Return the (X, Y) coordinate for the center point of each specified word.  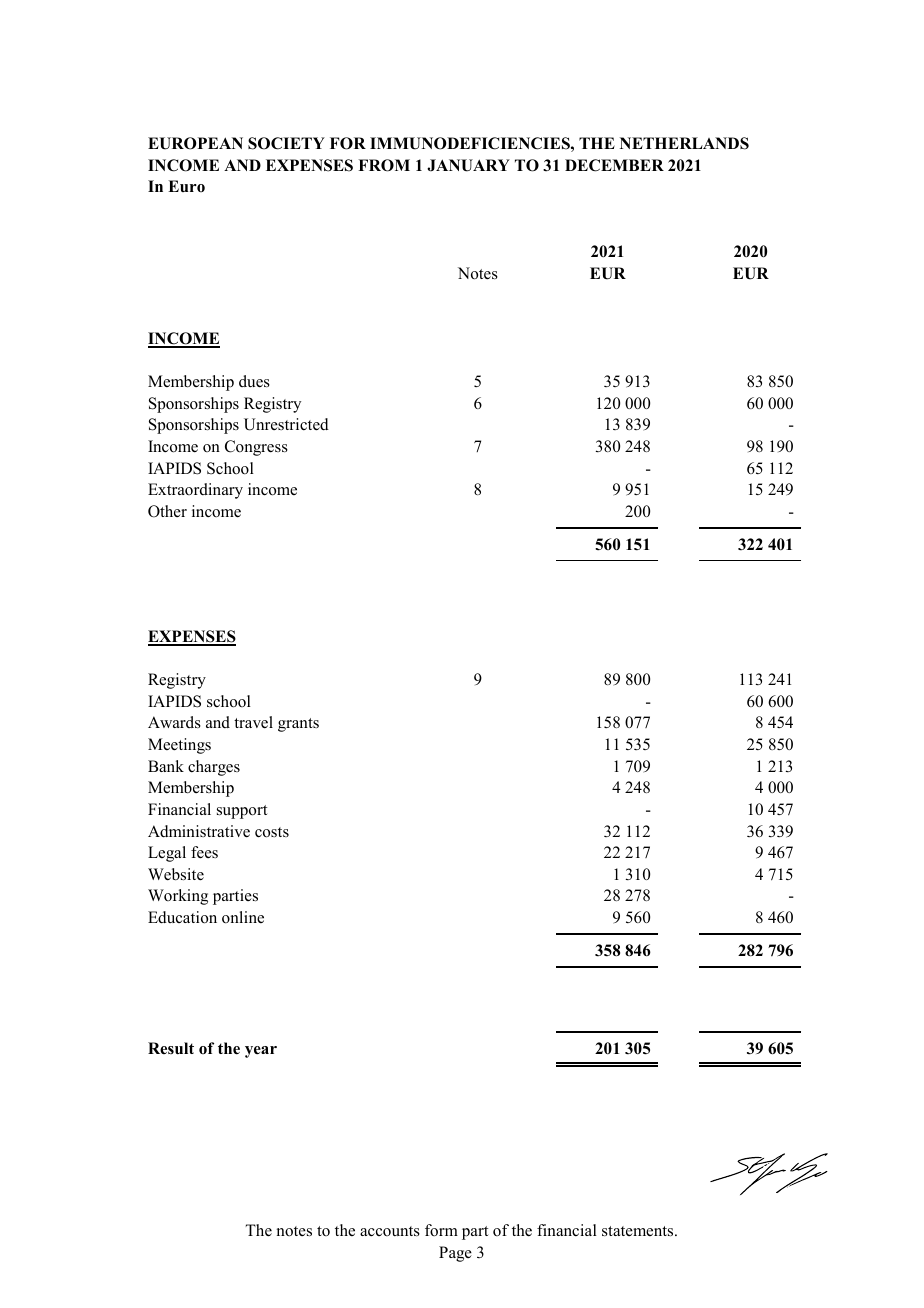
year (261, 1052)
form (441, 1230)
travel (253, 722)
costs (272, 832)
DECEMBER (614, 165)
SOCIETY (286, 143)
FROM (384, 165)
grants (298, 725)
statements (639, 1231)
